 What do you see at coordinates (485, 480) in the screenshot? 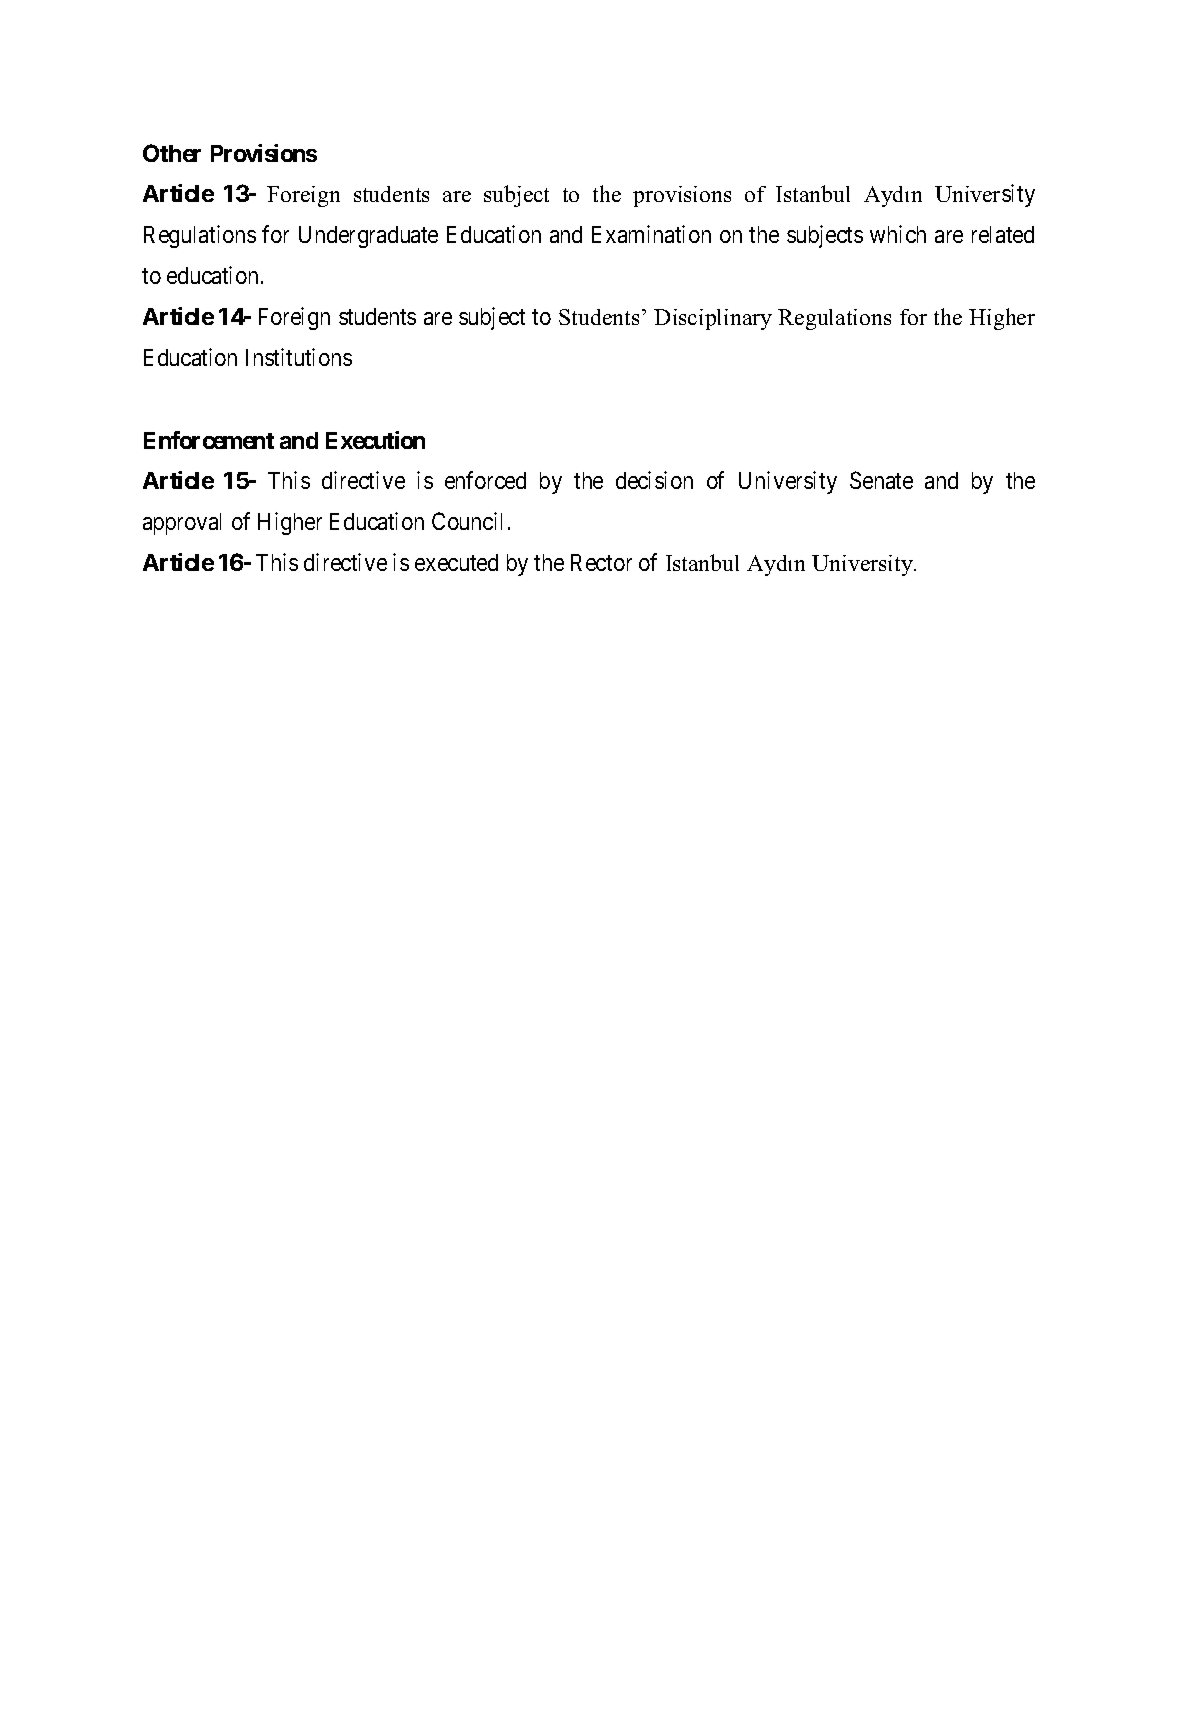
I see `enforced` at bounding box center [485, 480].
